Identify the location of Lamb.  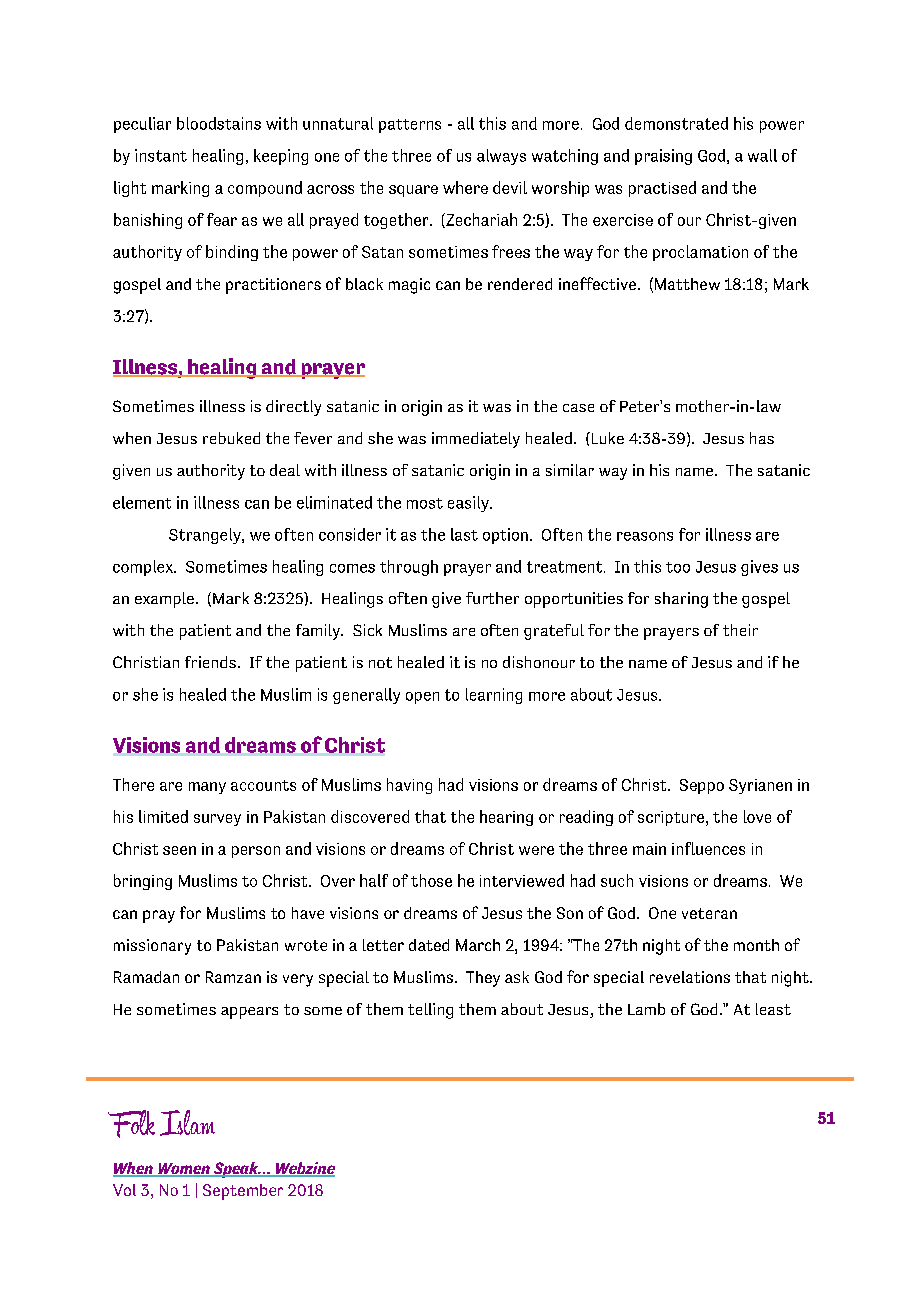
(646, 1009).
